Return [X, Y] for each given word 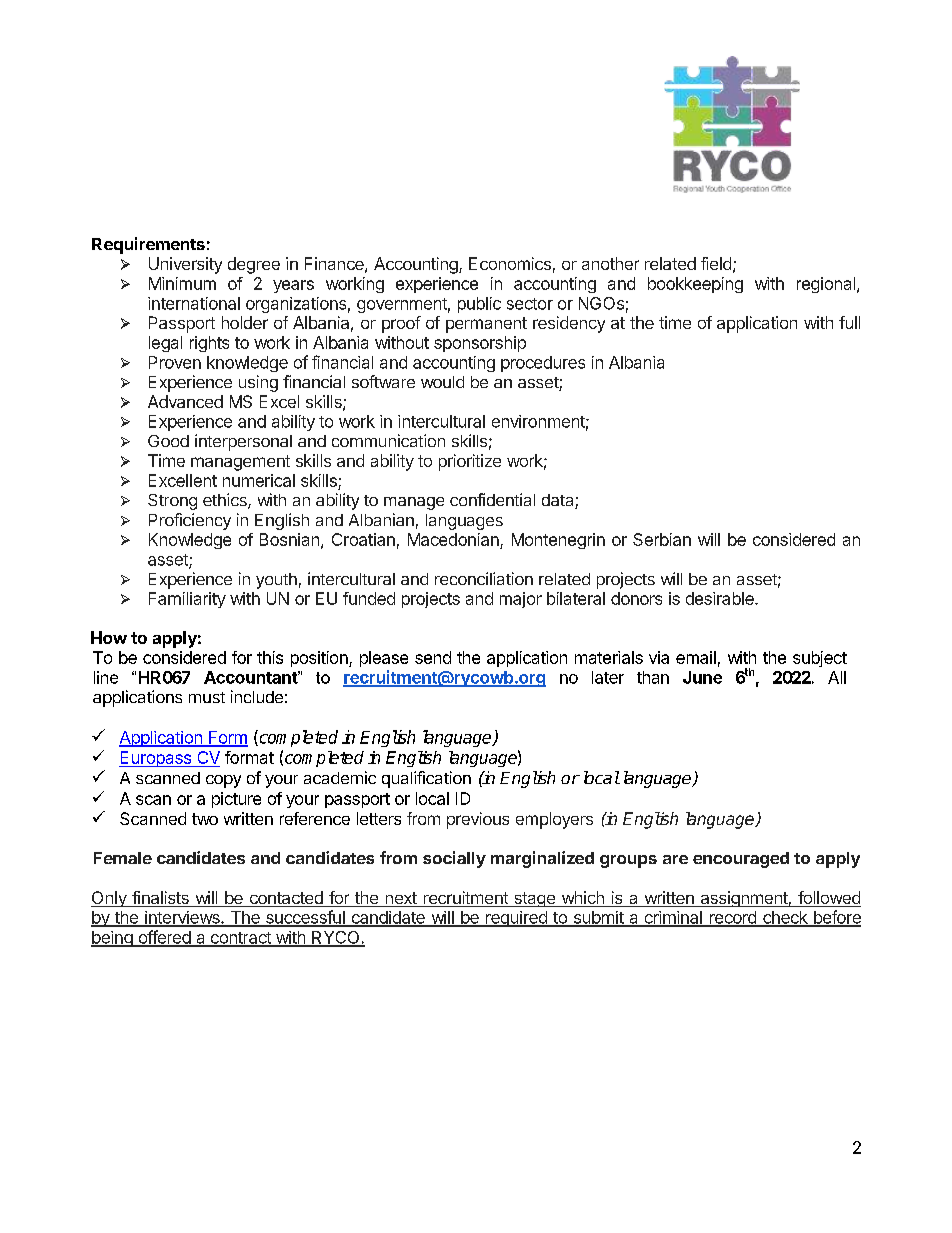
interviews [182, 918]
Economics [510, 263]
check [785, 918]
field [716, 263]
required [516, 919]
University [185, 265]
